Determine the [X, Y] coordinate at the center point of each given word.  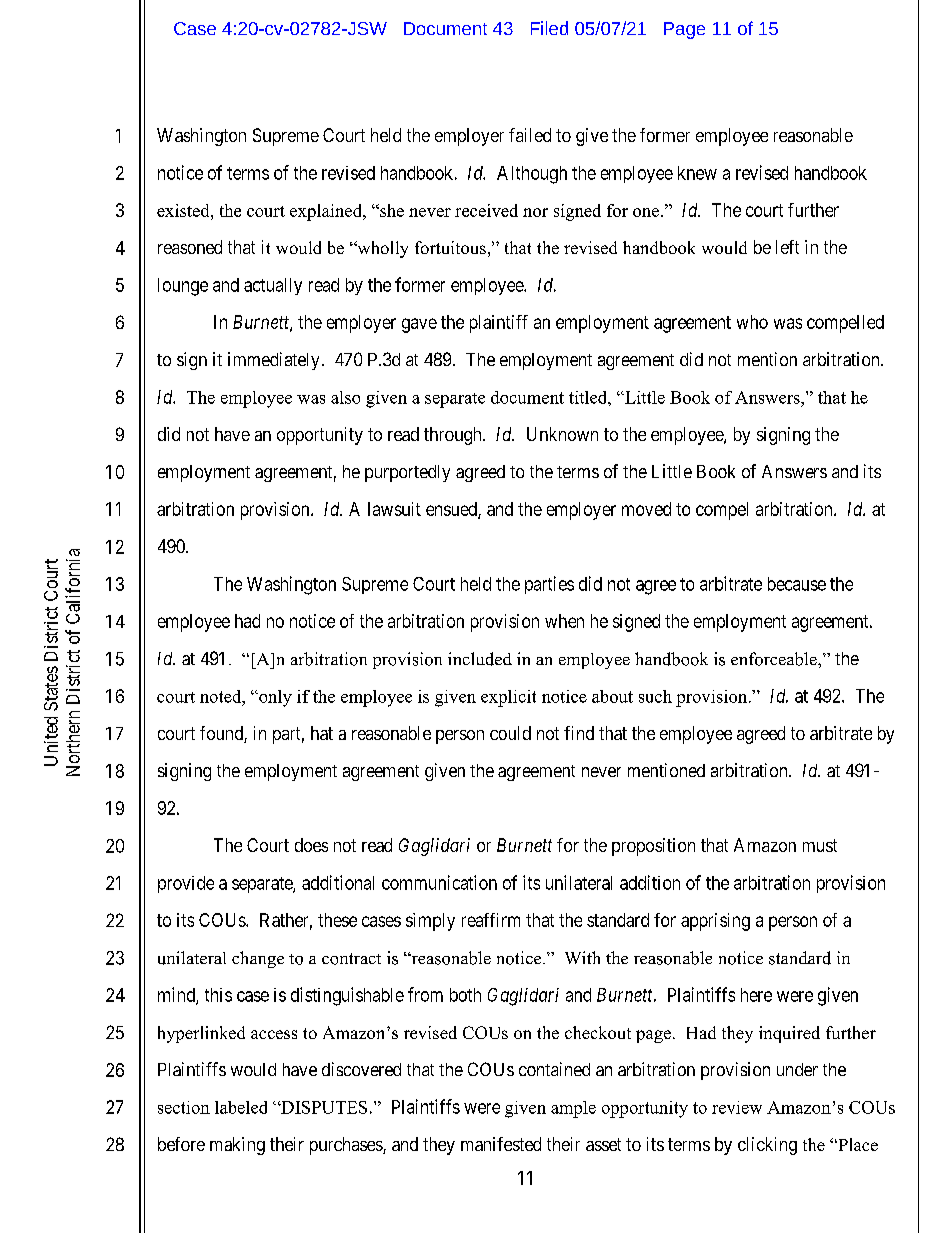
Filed [549, 28]
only [274, 698]
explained [327, 212]
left [787, 247]
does [311, 845]
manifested [501, 1144]
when [564, 621]
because [797, 584]
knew [697, 173]
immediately [273, 361]
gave [419, 325]
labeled [241, 1107]
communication [439, 882]
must [820, 845]
